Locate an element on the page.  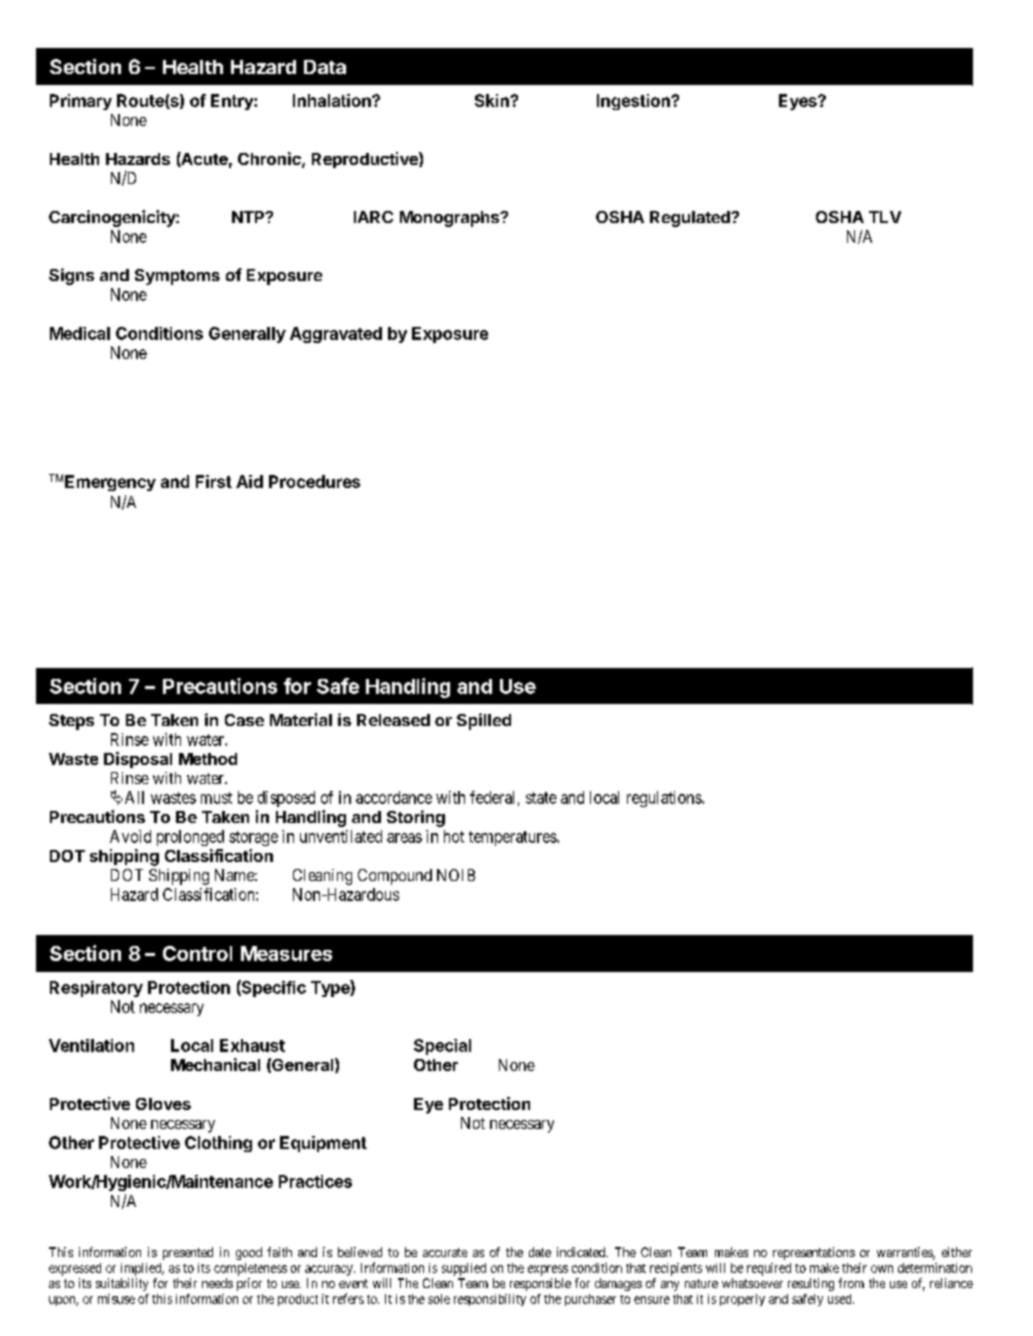
presented is located at coordinates (188, 1253).
